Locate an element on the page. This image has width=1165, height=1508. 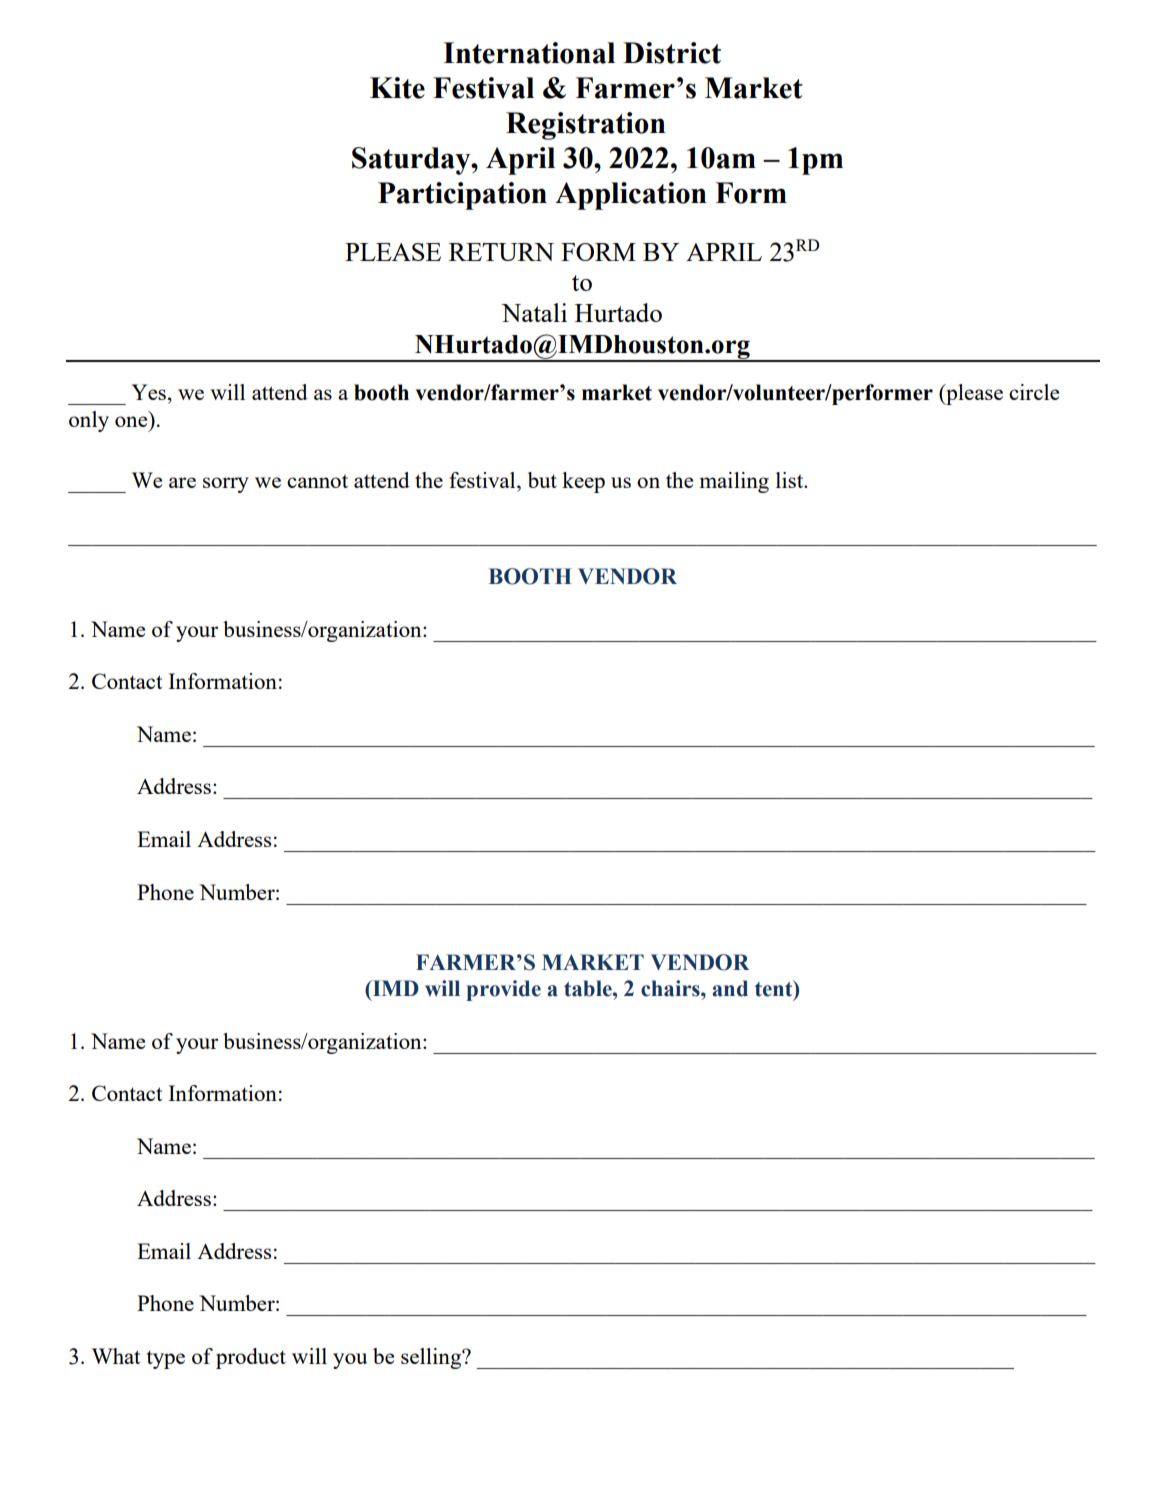
type is located at coordinates (165, 1359).
